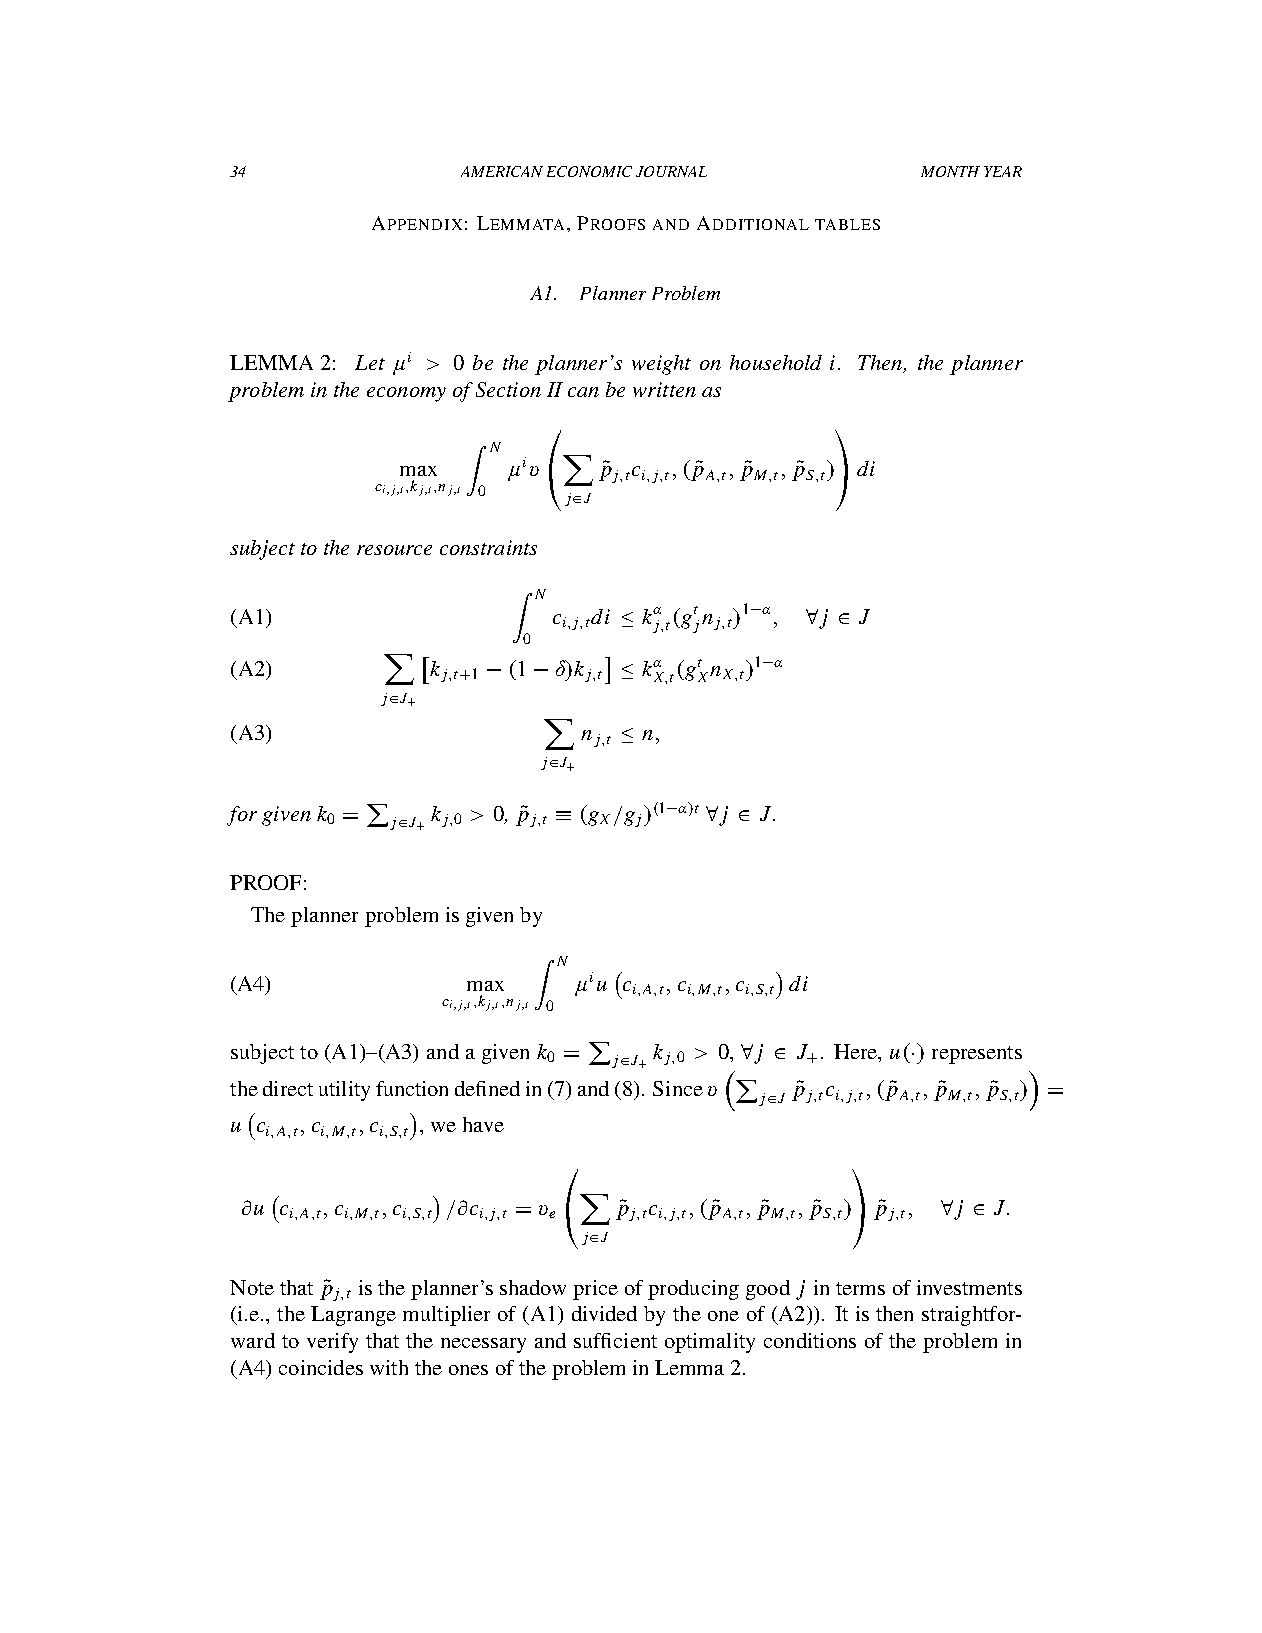  What do you see at coordinates (332, 1343) in the image?
I see `verify` at bounding box center [332, 1343].
